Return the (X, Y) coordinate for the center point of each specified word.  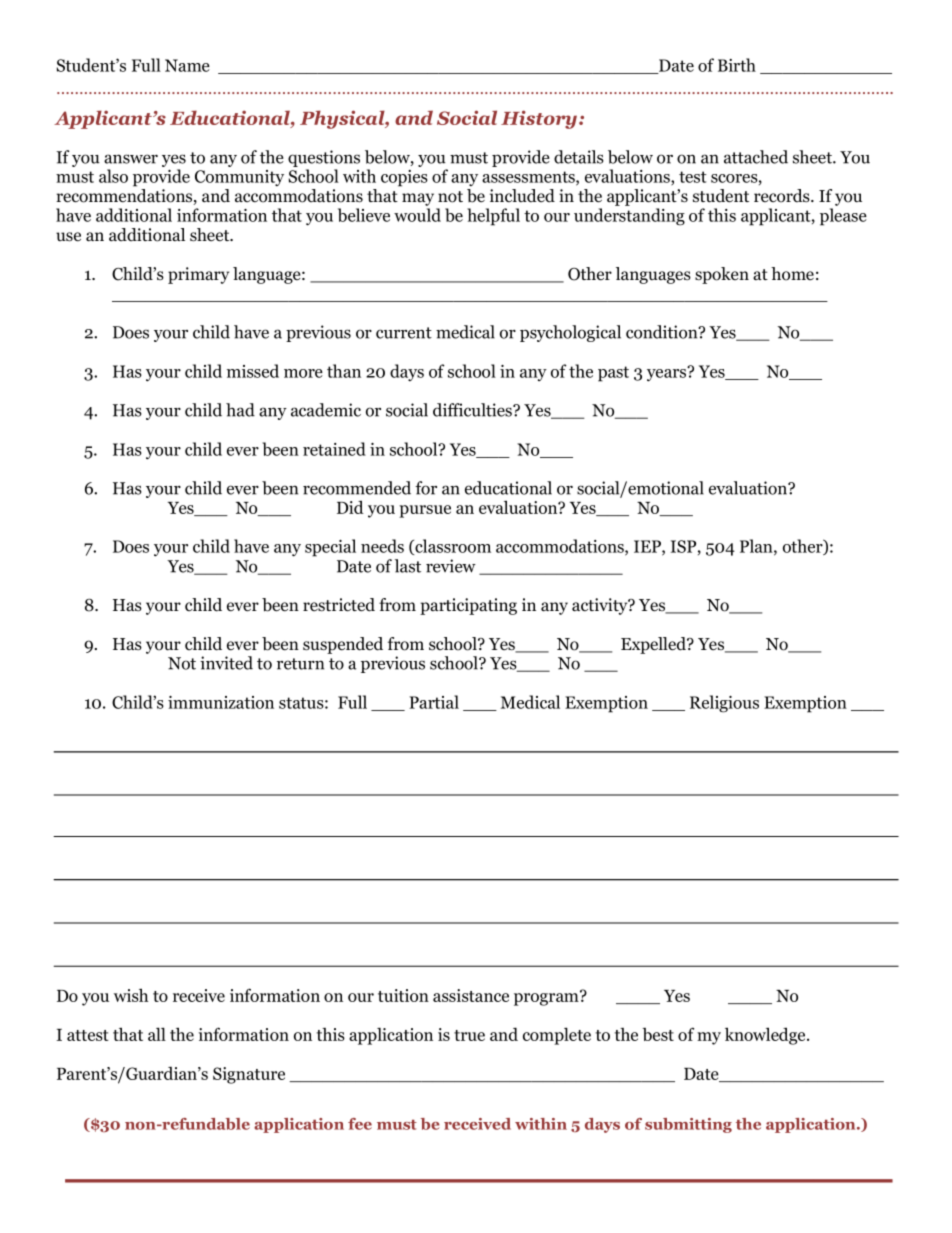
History (540, 119)
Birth (737, 65)
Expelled (654, 645)
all (157, 1034)
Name (187, 65)
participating (468, 606)
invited (226, 663)
